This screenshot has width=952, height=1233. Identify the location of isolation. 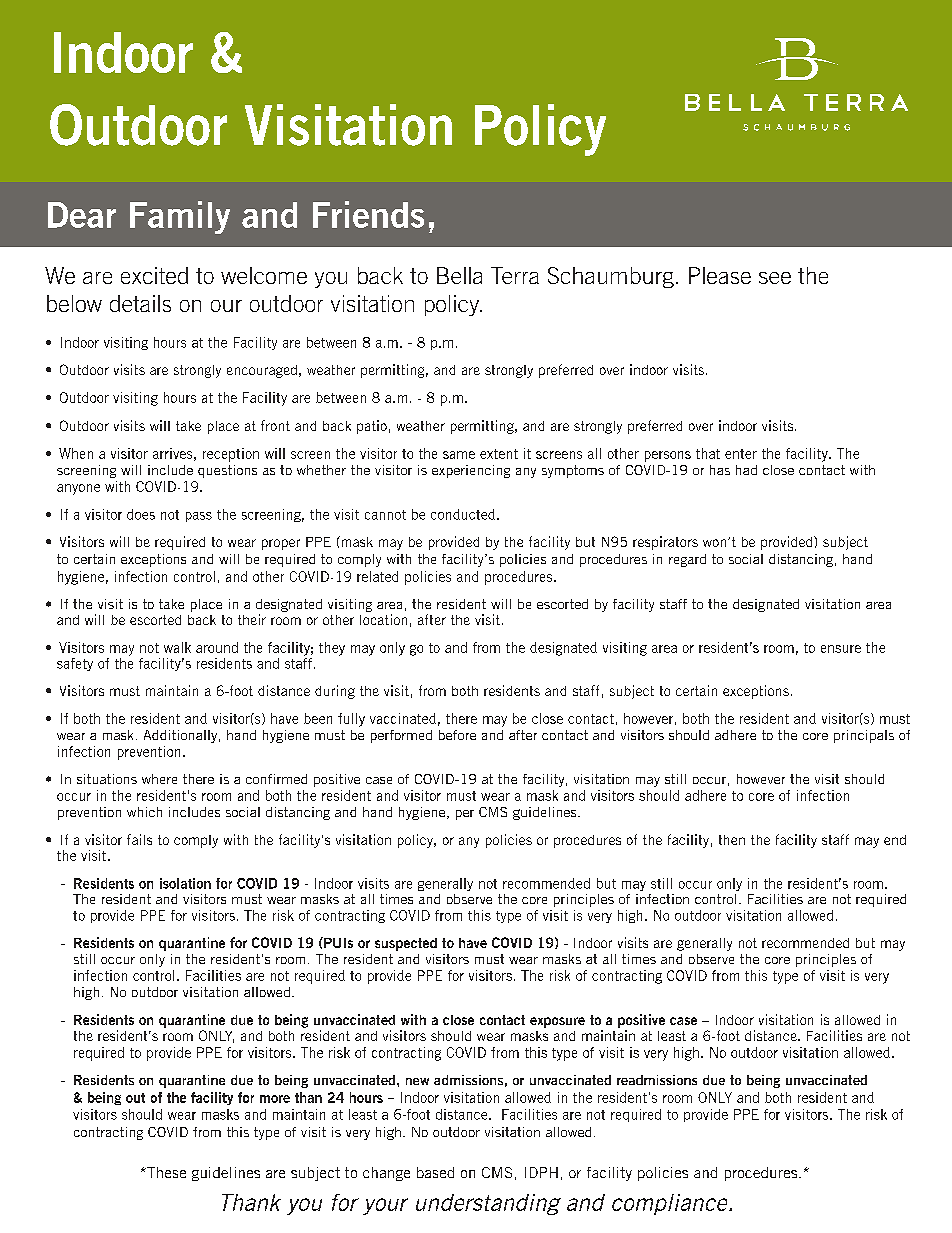
(185, 883).
